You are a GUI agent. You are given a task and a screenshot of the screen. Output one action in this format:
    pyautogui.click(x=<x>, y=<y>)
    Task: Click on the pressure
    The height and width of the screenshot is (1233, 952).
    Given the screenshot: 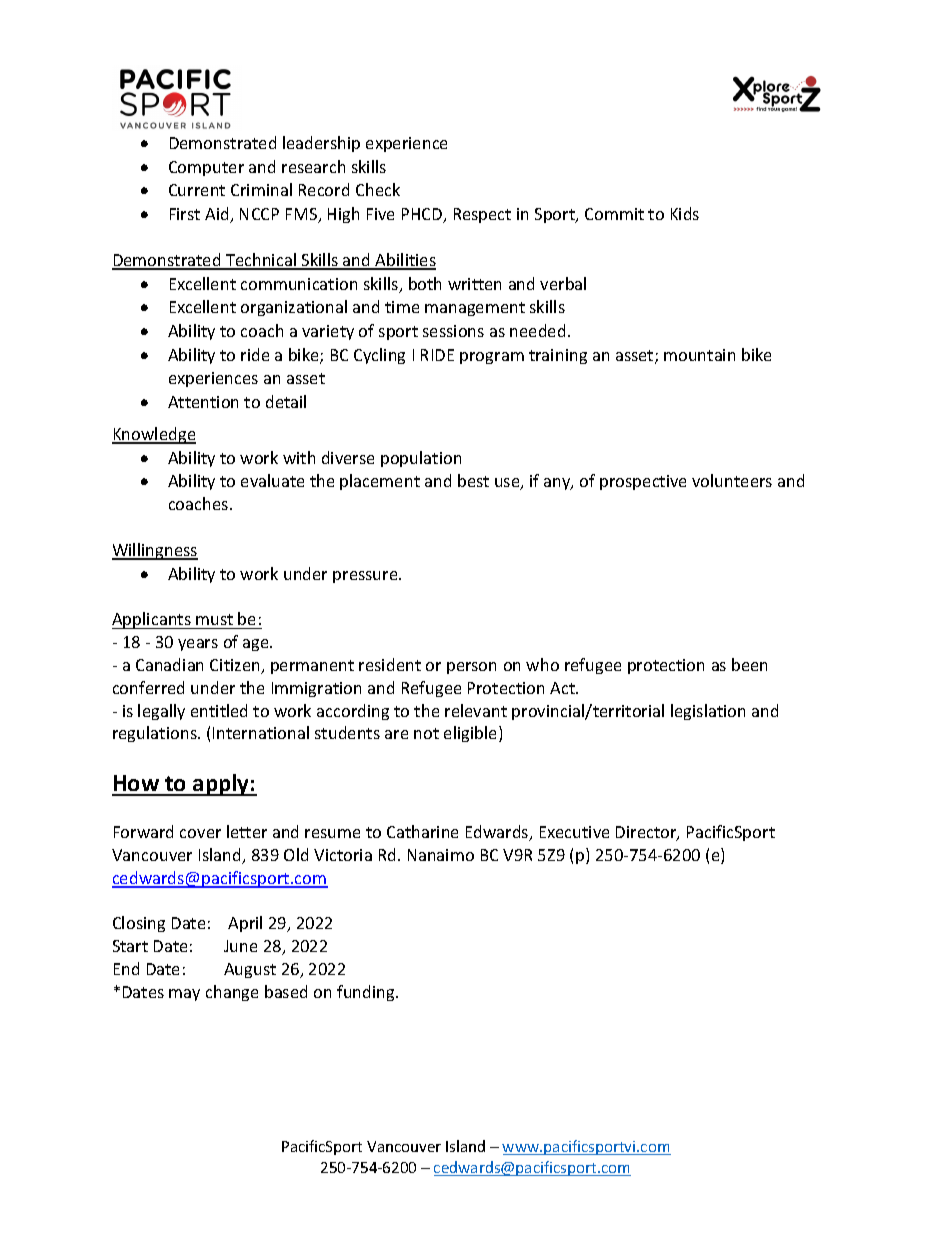 What is the action you would take?
    pyautogui.click(x=366, y=577)
